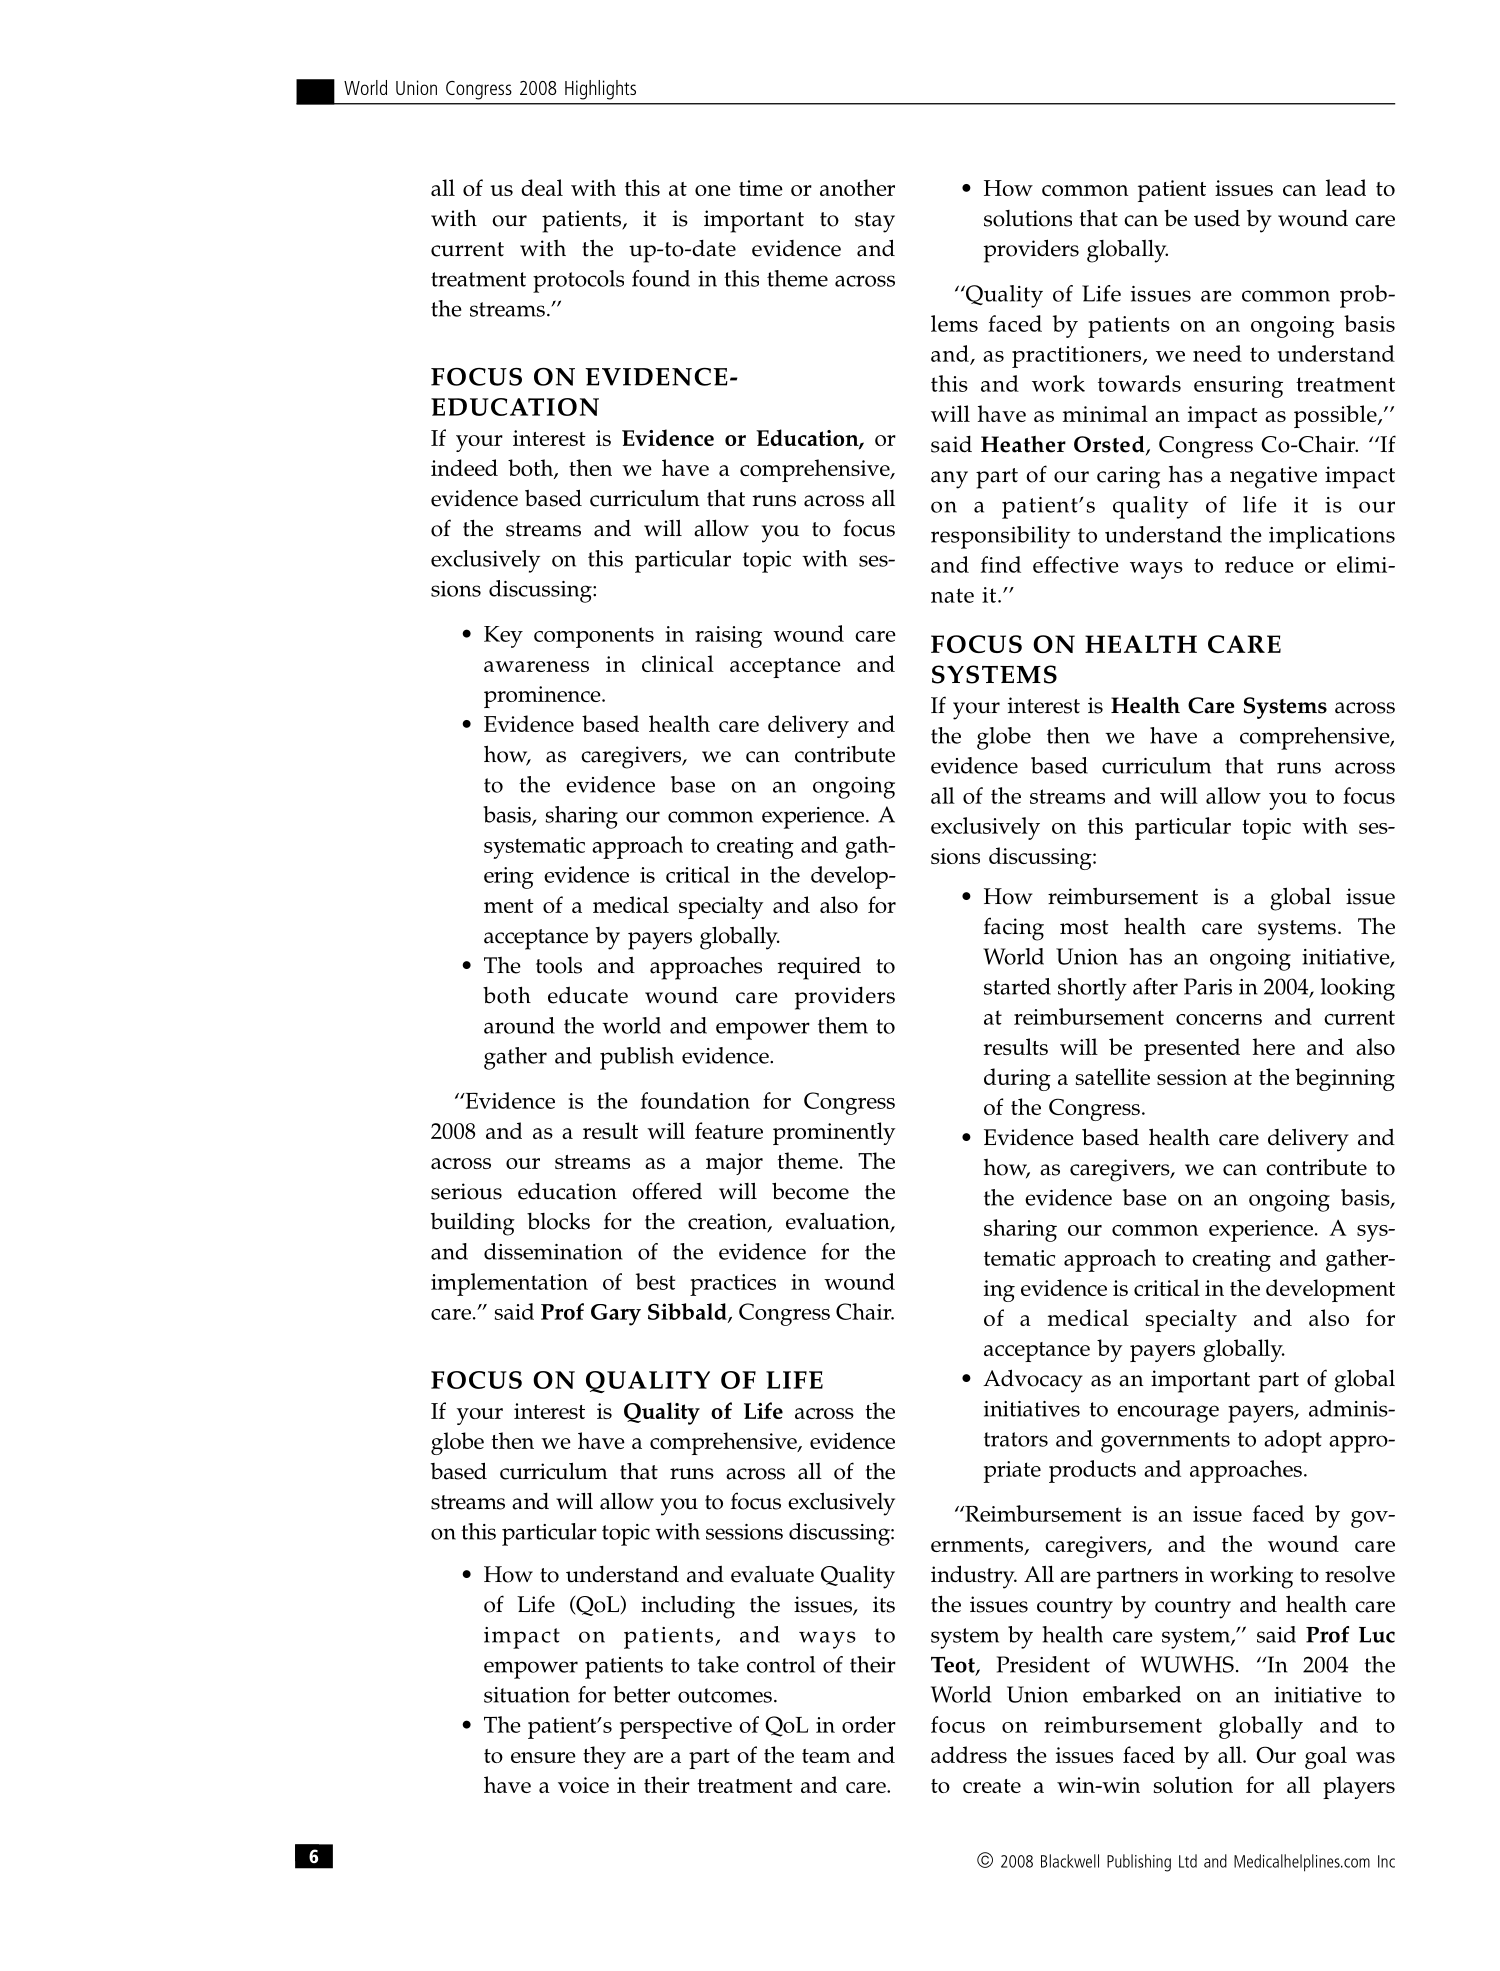 This screenshot has width=1500, height=1971. Describe the element at coordinates (542, 187) in the screenshot. I see `deal` at that location.
